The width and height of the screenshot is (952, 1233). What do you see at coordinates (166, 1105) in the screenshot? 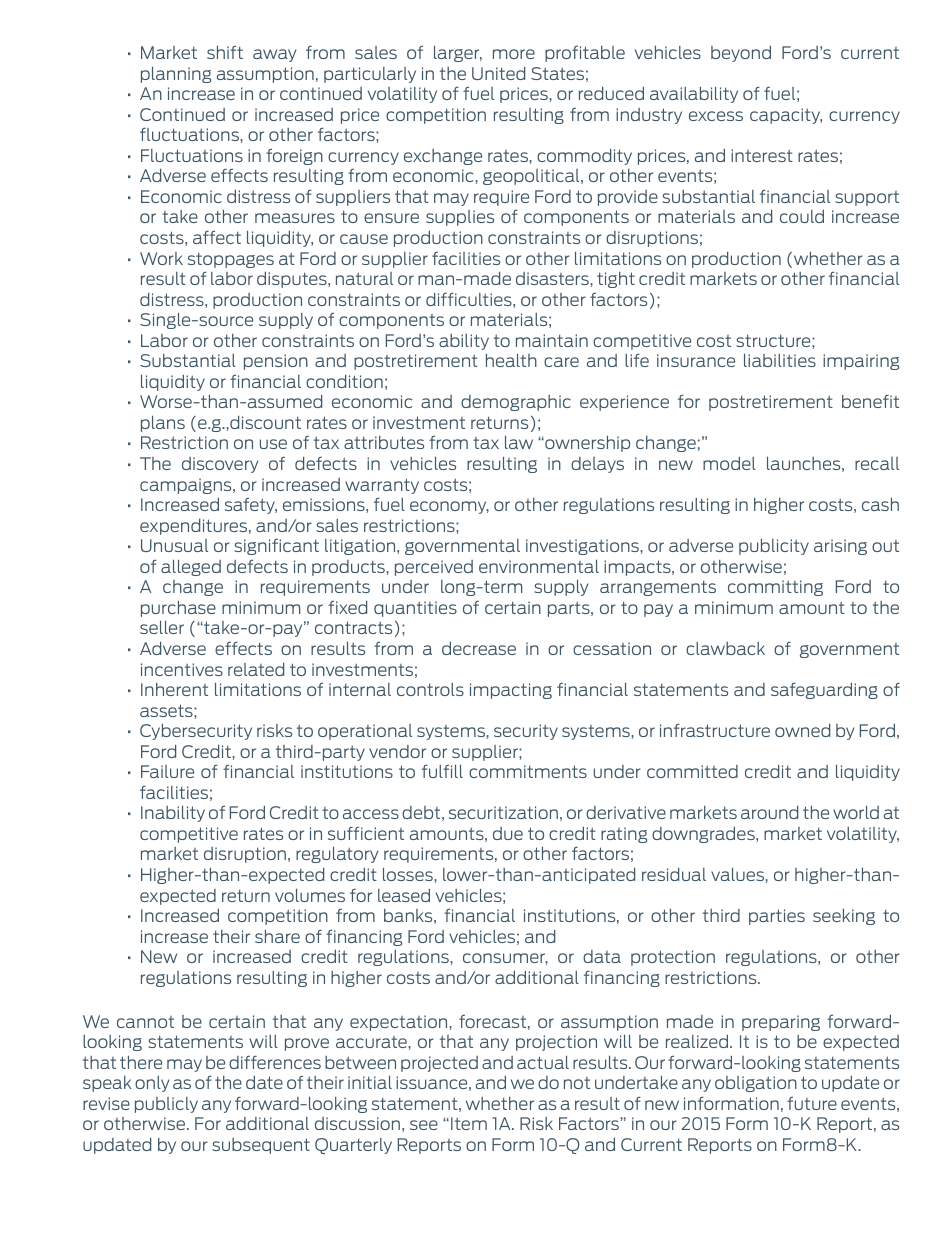
I see `publicly` at bounding box center [166, 1105].
